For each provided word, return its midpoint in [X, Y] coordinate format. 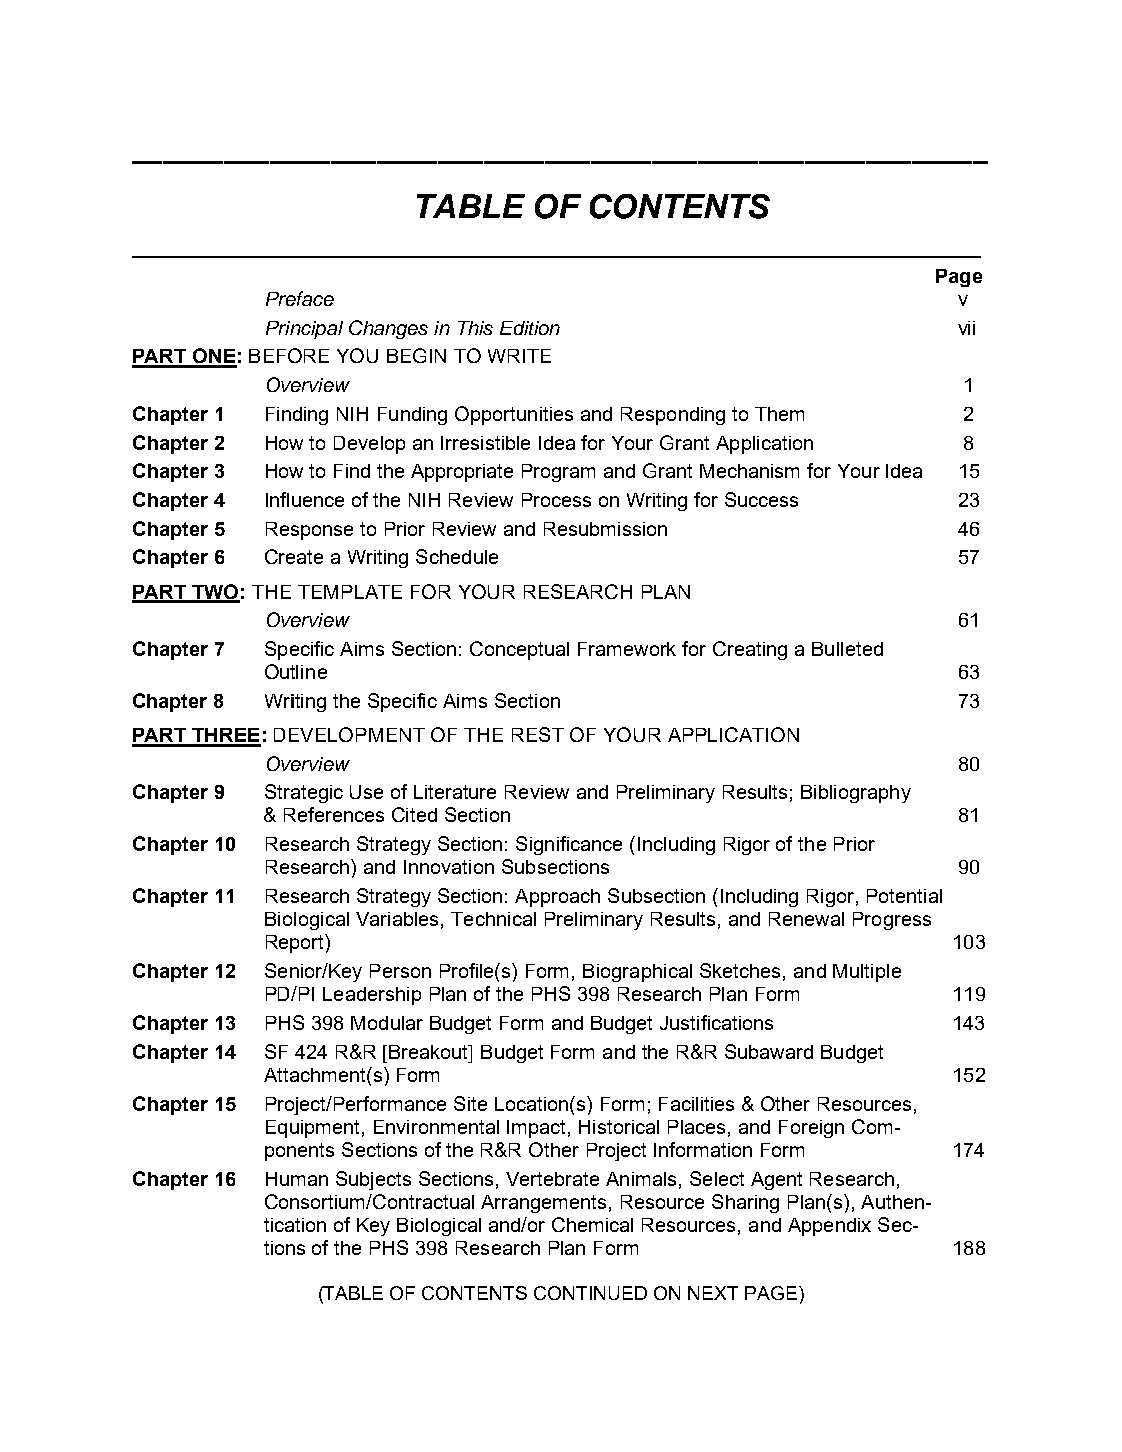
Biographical [637, 973]
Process [556, 500]
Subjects [373, 1180]
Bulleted [847, 649]
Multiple [867, 973]
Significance [569, 845]
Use [366, 792]
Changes [388, 329]
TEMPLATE [350, 592]
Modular [387, 1023]
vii [966, 328]
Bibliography [856, 794]
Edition [530, 328]
